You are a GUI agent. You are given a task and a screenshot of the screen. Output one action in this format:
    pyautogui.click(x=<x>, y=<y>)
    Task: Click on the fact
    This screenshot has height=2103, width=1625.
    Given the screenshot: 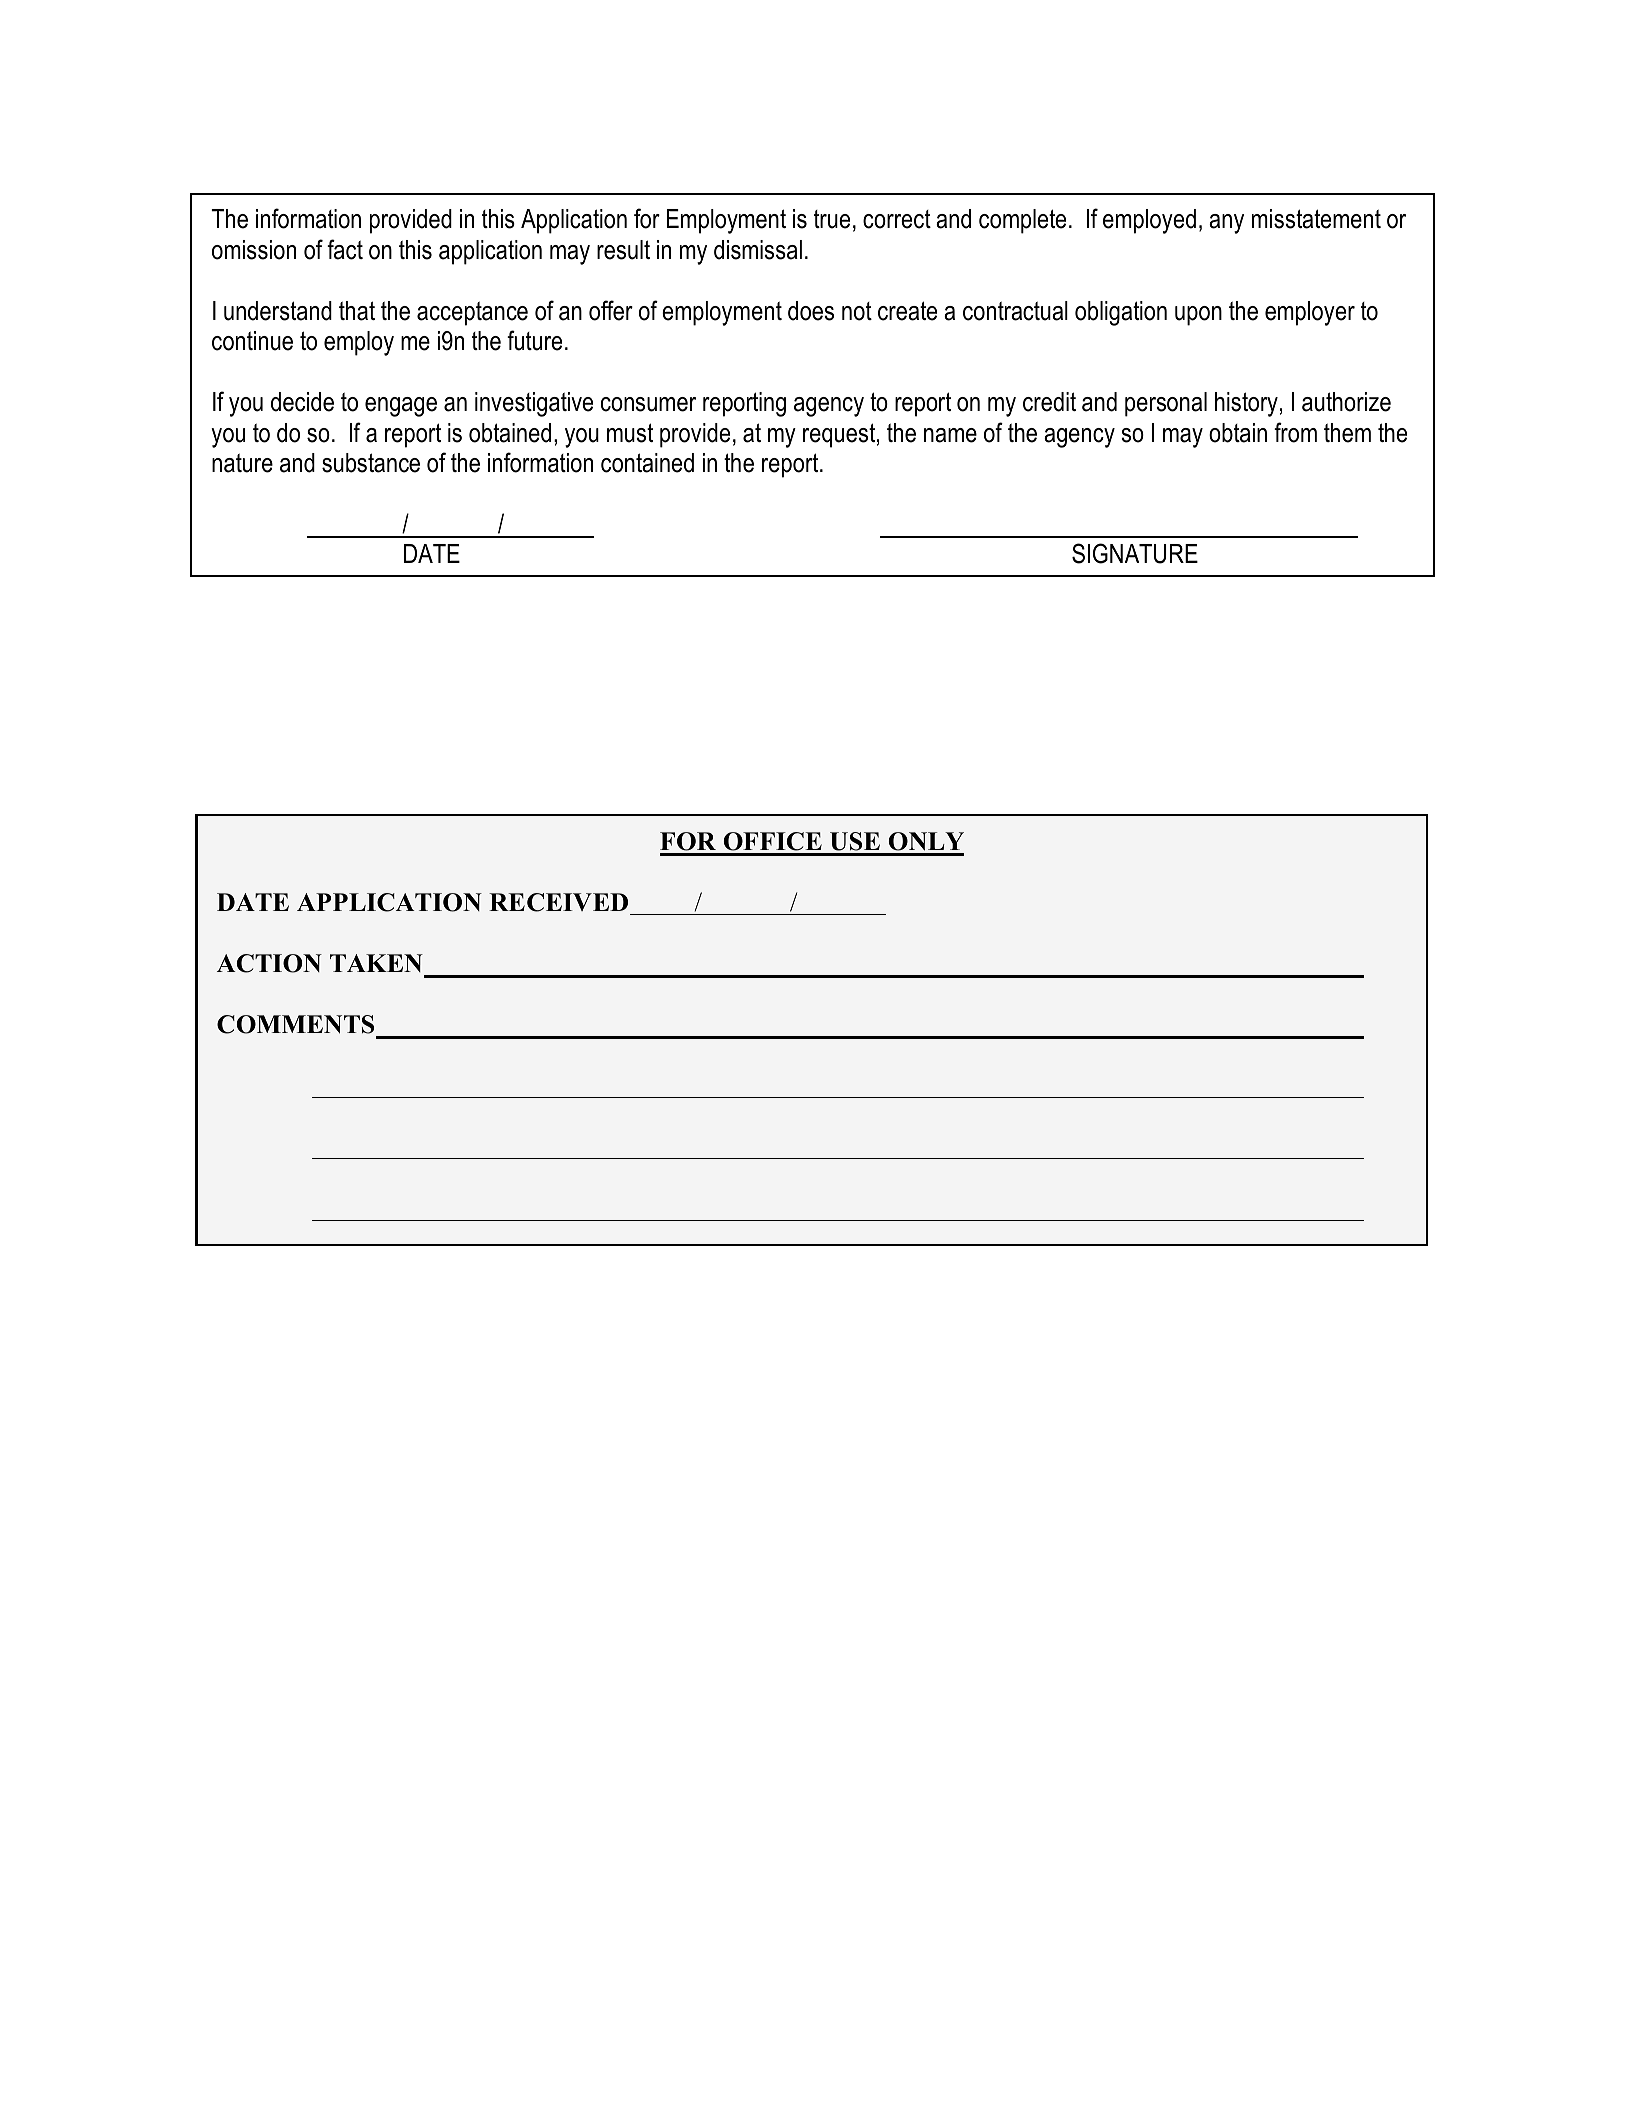 What is the action you would take?
    pyautogui.click(x=345, y=249)
